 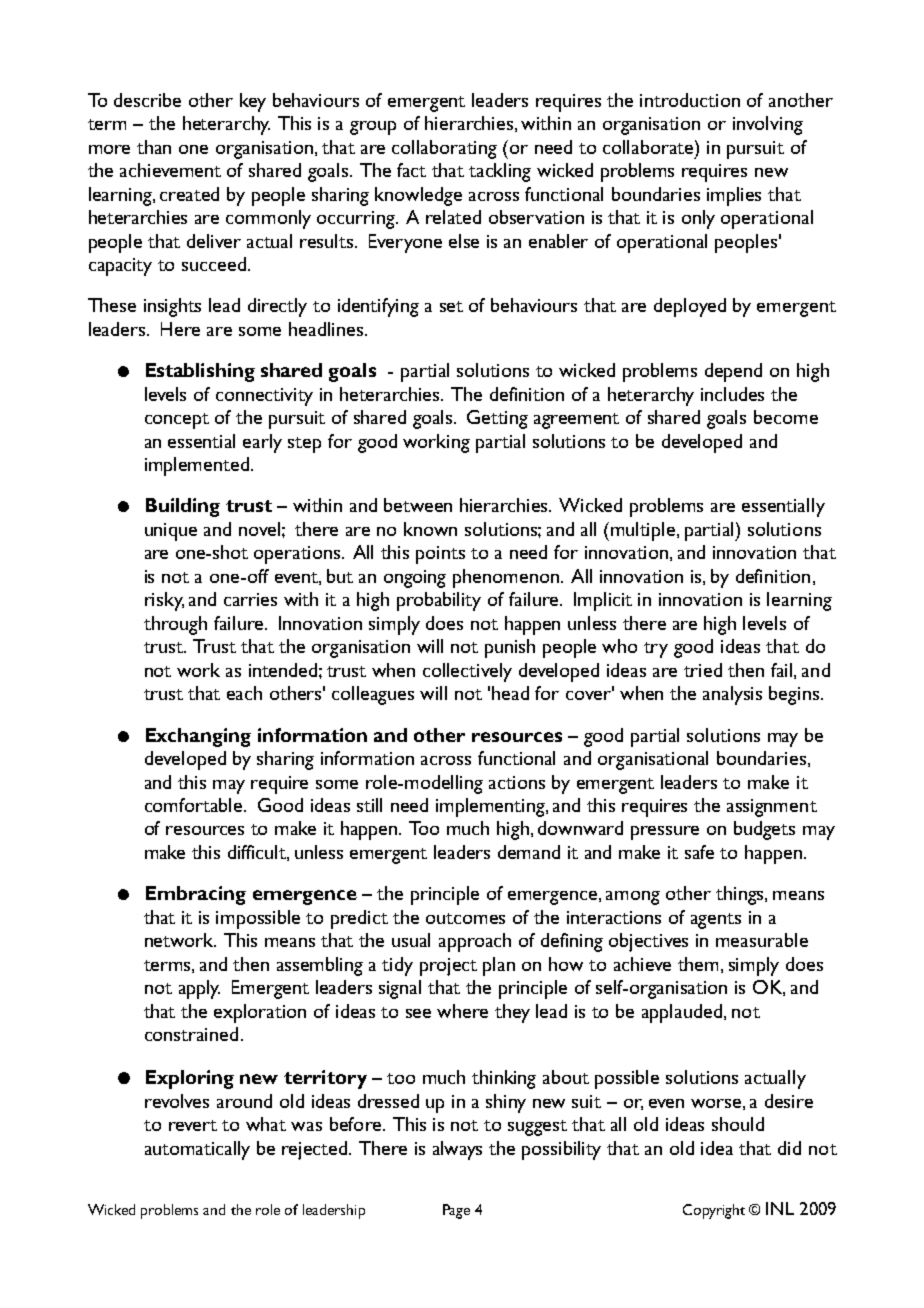 I want to click on through, so click(x=175, y=625).
